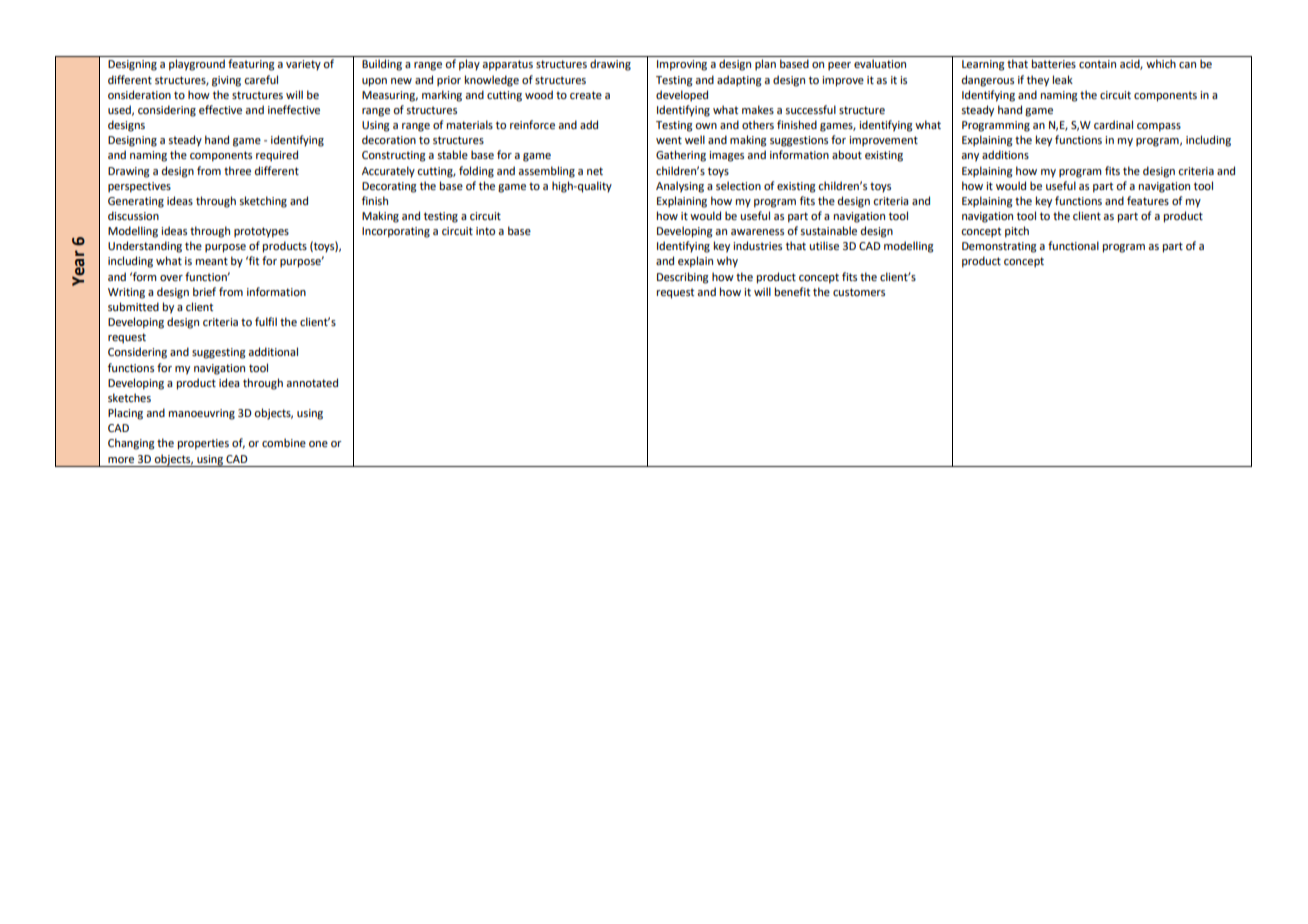  What do you see at coordinates (1005, 154) in the screenshot?
I see `additions` at bounding box center [1005, 154].
